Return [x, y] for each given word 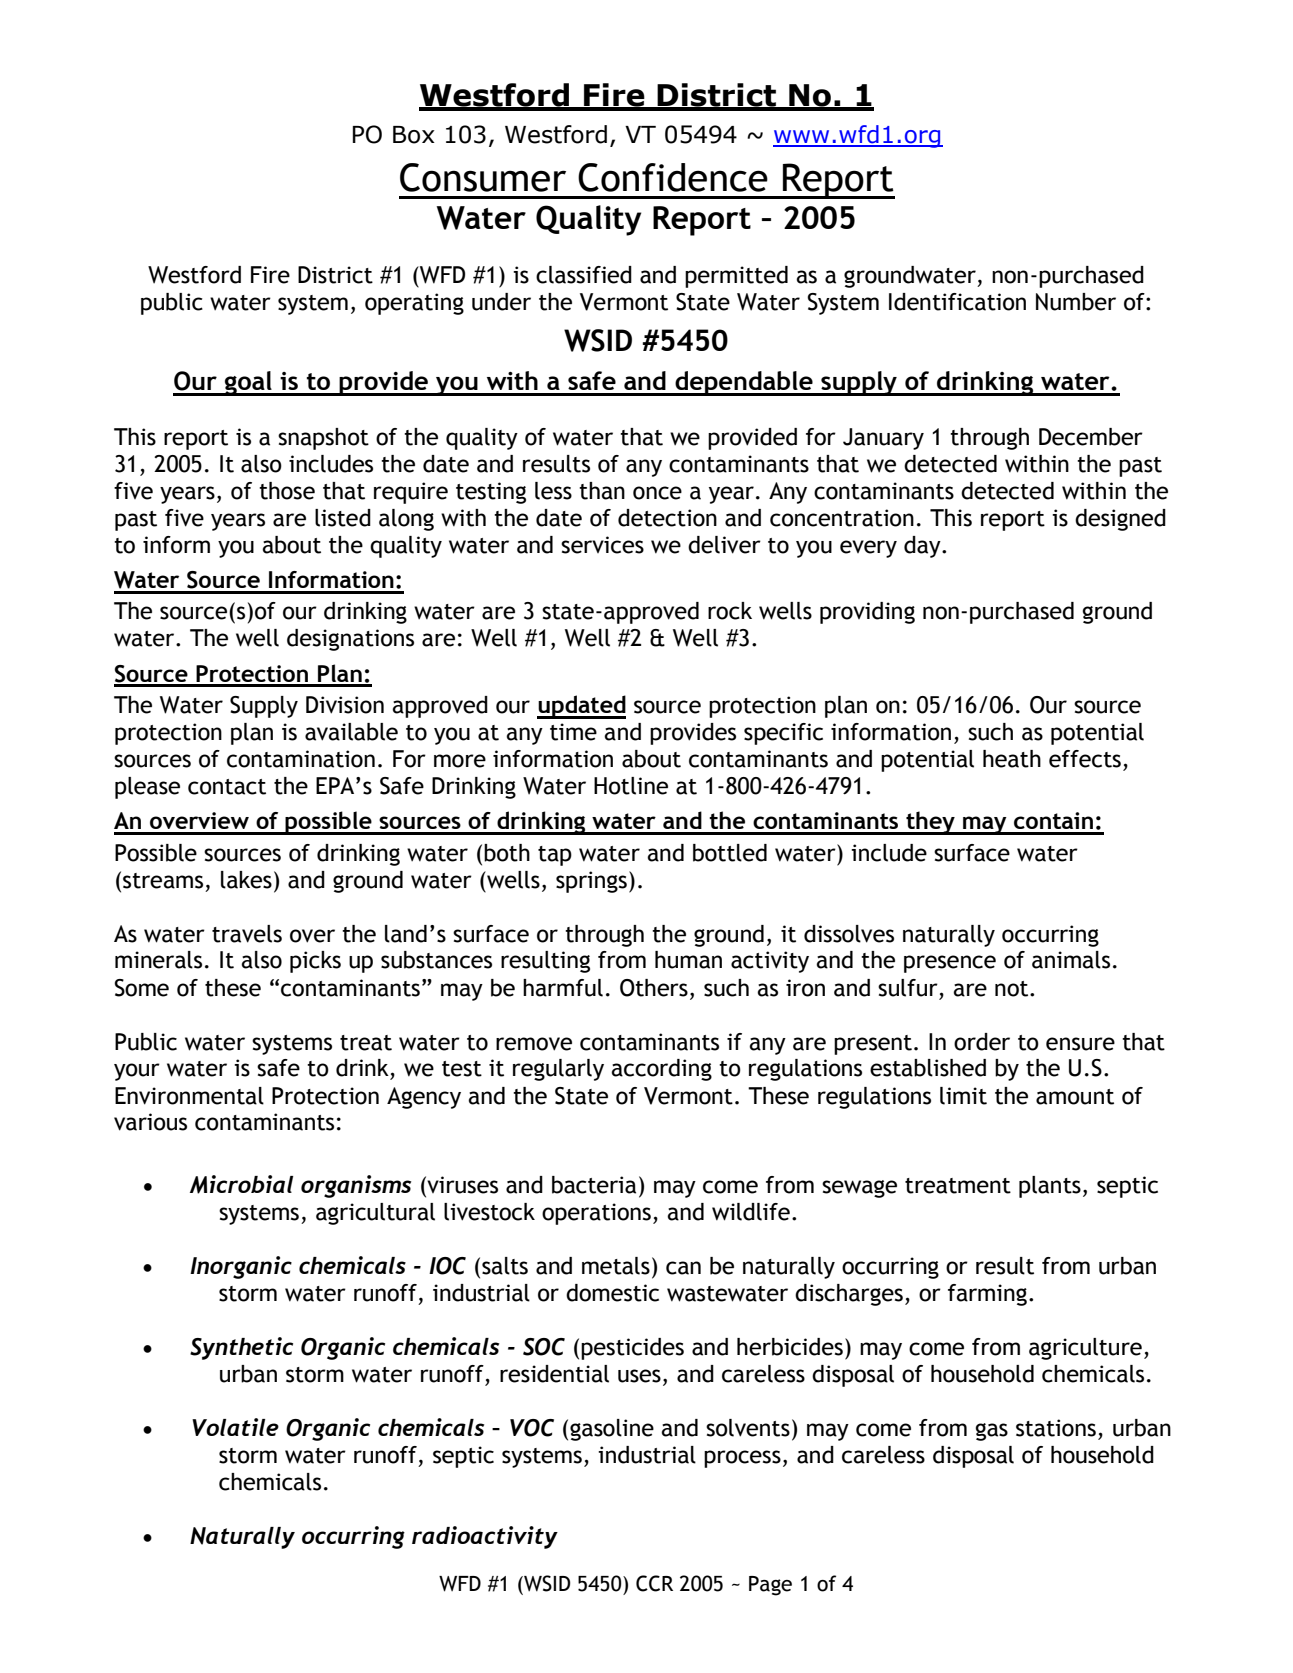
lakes [246, 880]
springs [591, 882]
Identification [957, 302]
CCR [654, 1583]
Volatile [235, 1427]
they [930, 823]
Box [414, 135]
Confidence [673, 177]
